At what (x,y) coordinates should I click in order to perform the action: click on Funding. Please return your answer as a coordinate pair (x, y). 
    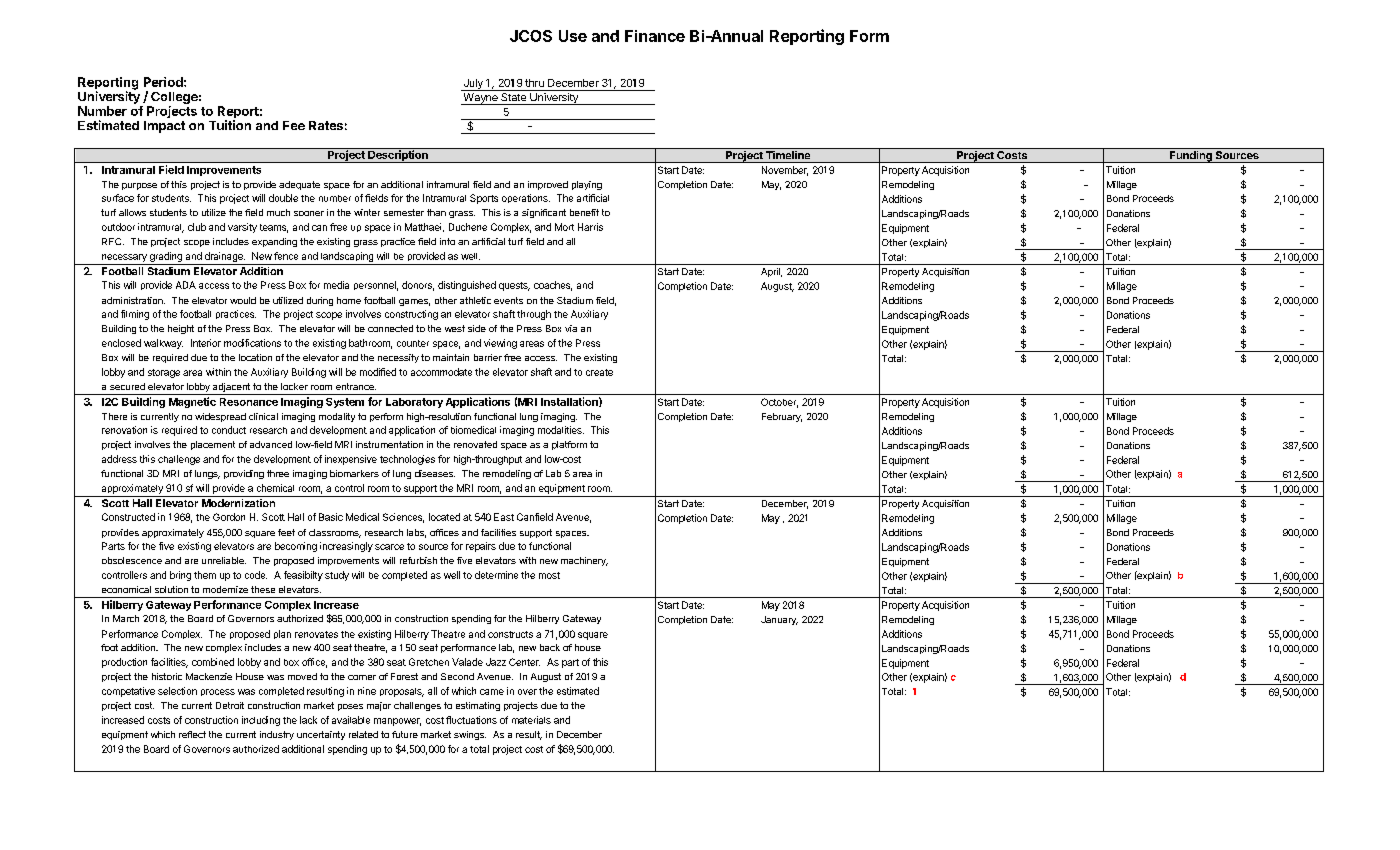
    Looking at the image, I should click on (1191, 157).
